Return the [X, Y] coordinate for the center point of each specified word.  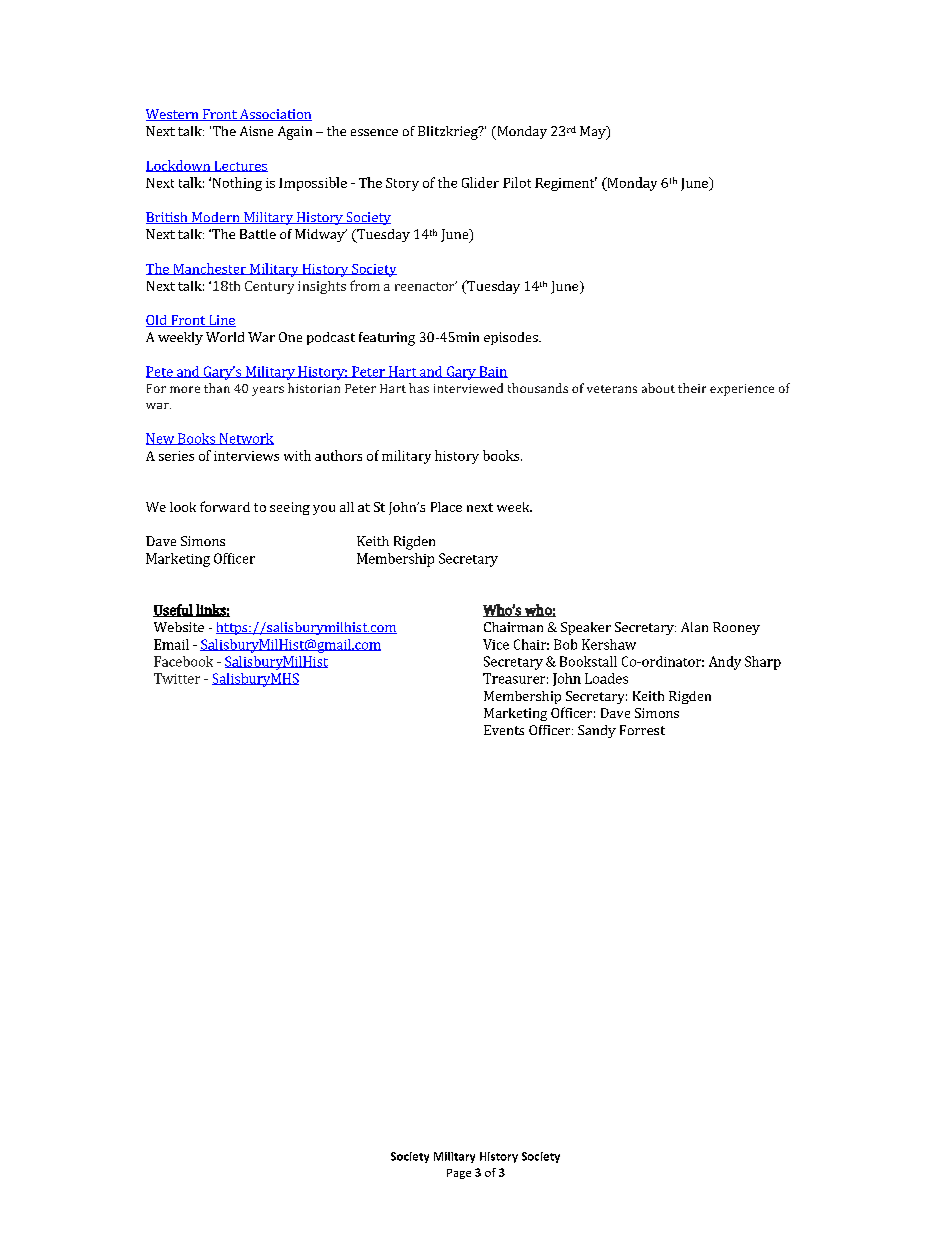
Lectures [240, 166]
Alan [694, 627]
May [594, 133]
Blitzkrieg [449, 133]
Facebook [183, 661]
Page [459, 1174]
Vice [496, 644]
